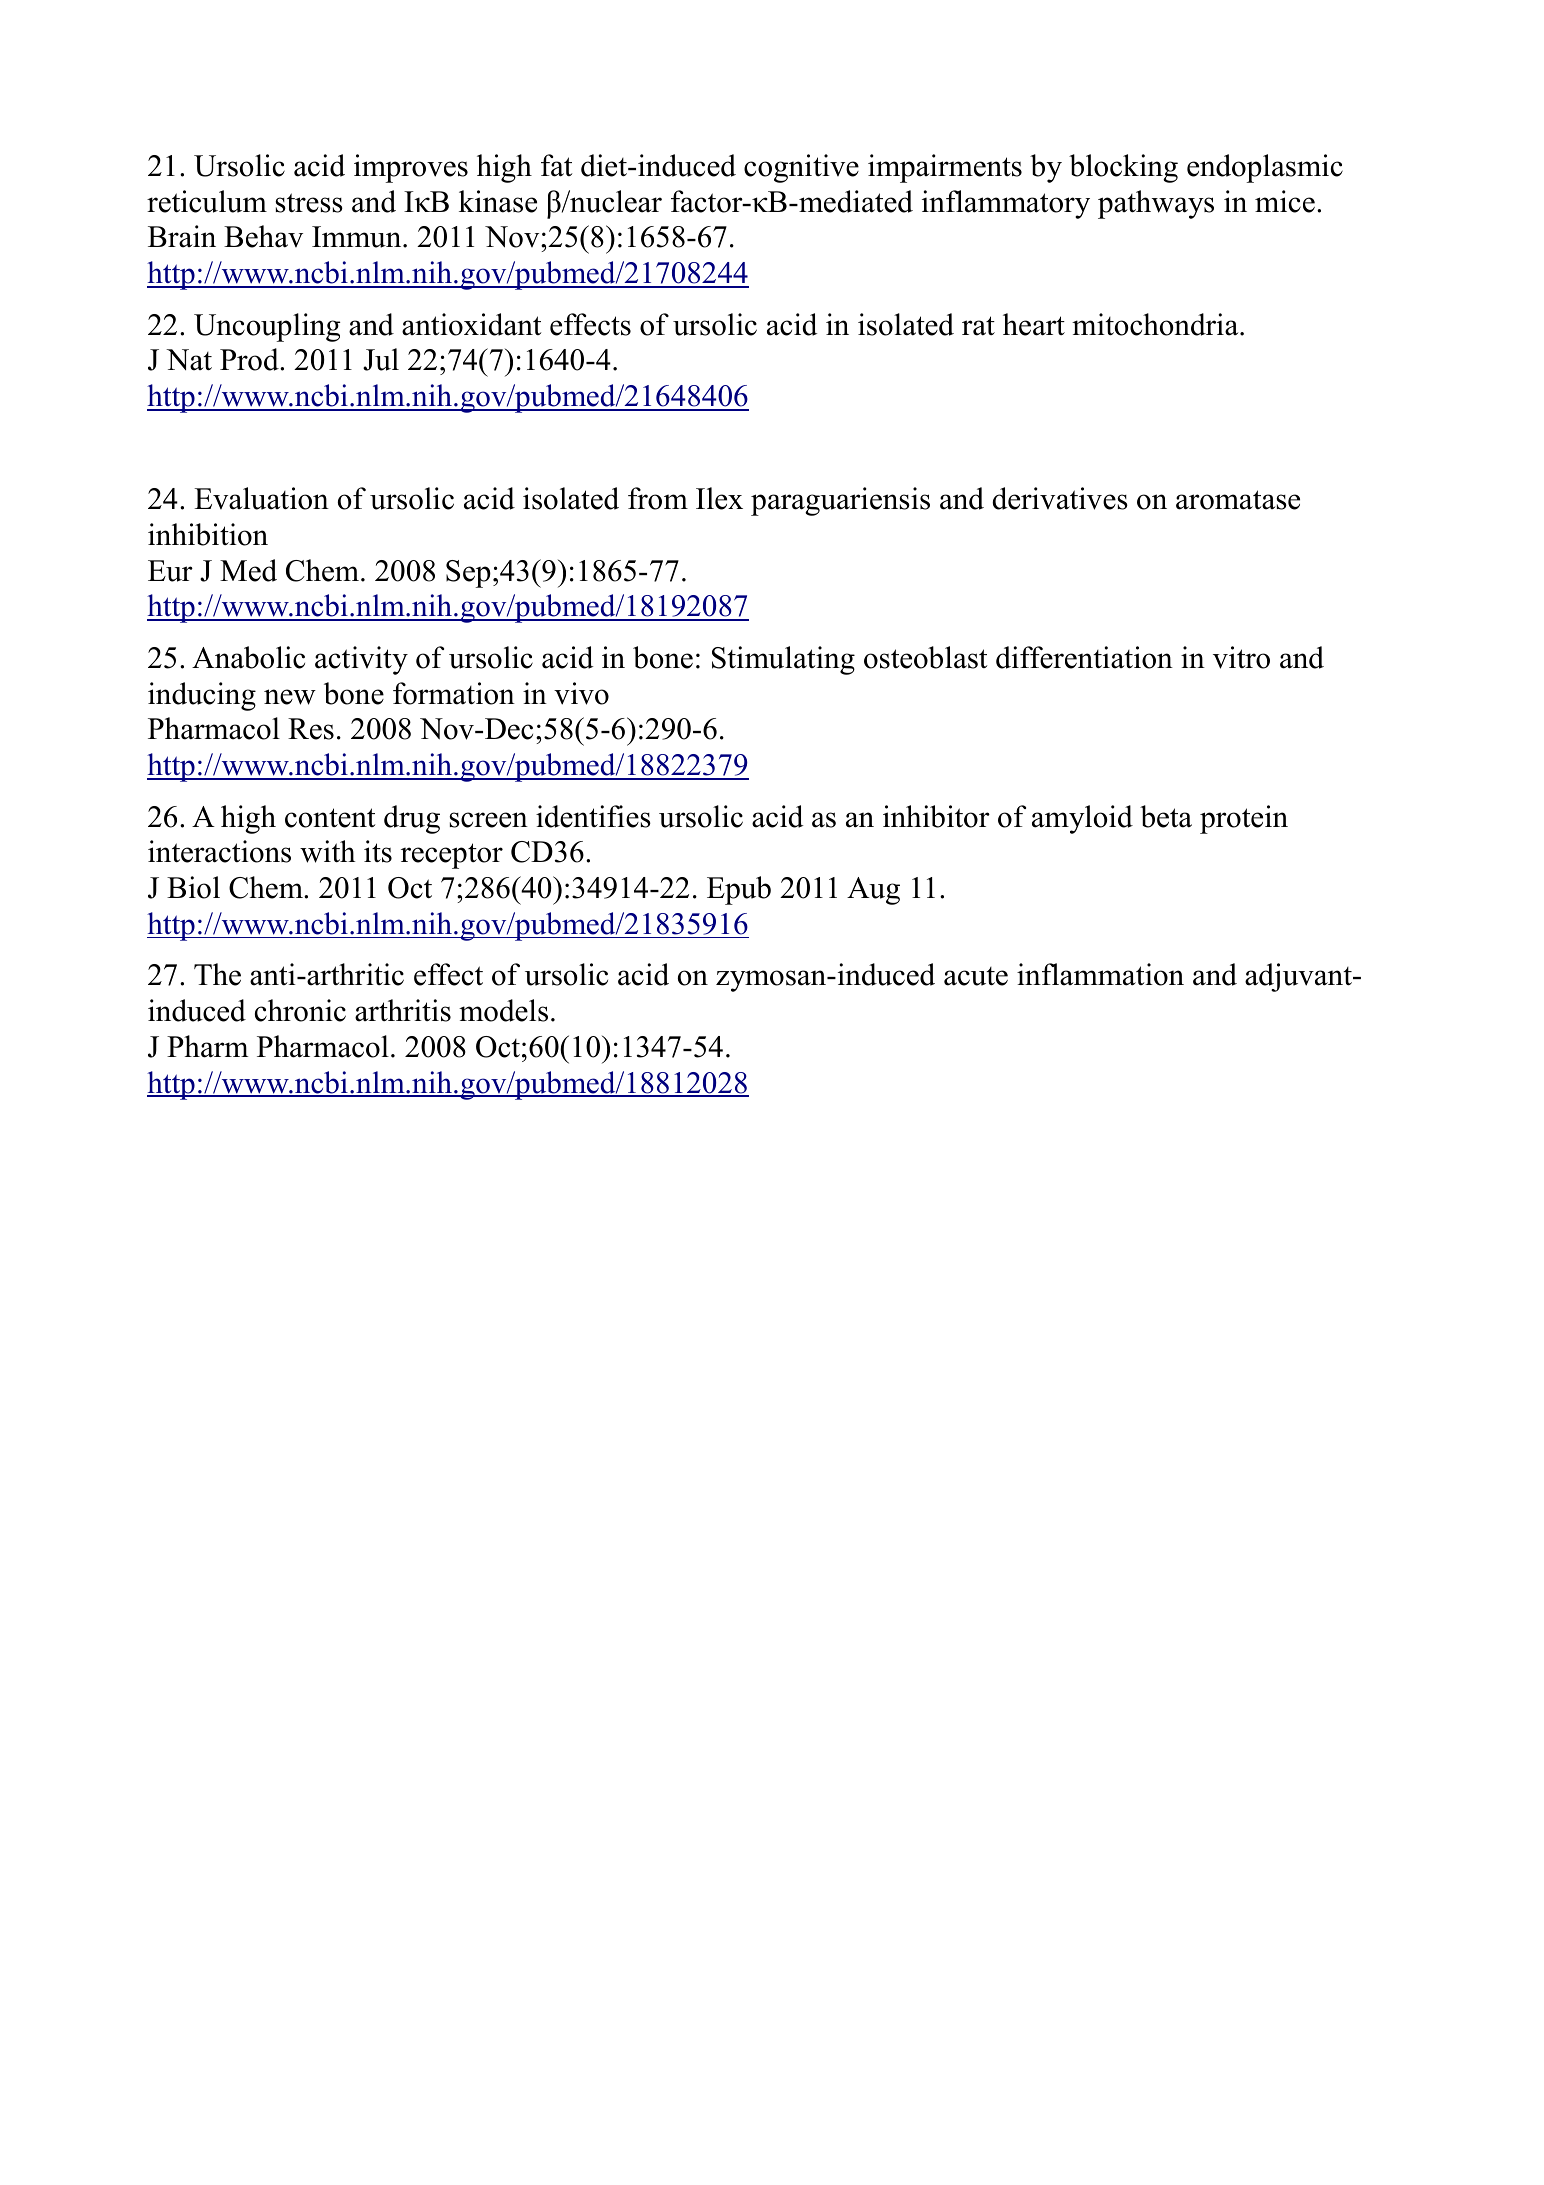 The height and width of the screenshot is (2185, 1544). Describe the element at coordinates (170, 571) in the screenshot. I see `Eur` at that location.
